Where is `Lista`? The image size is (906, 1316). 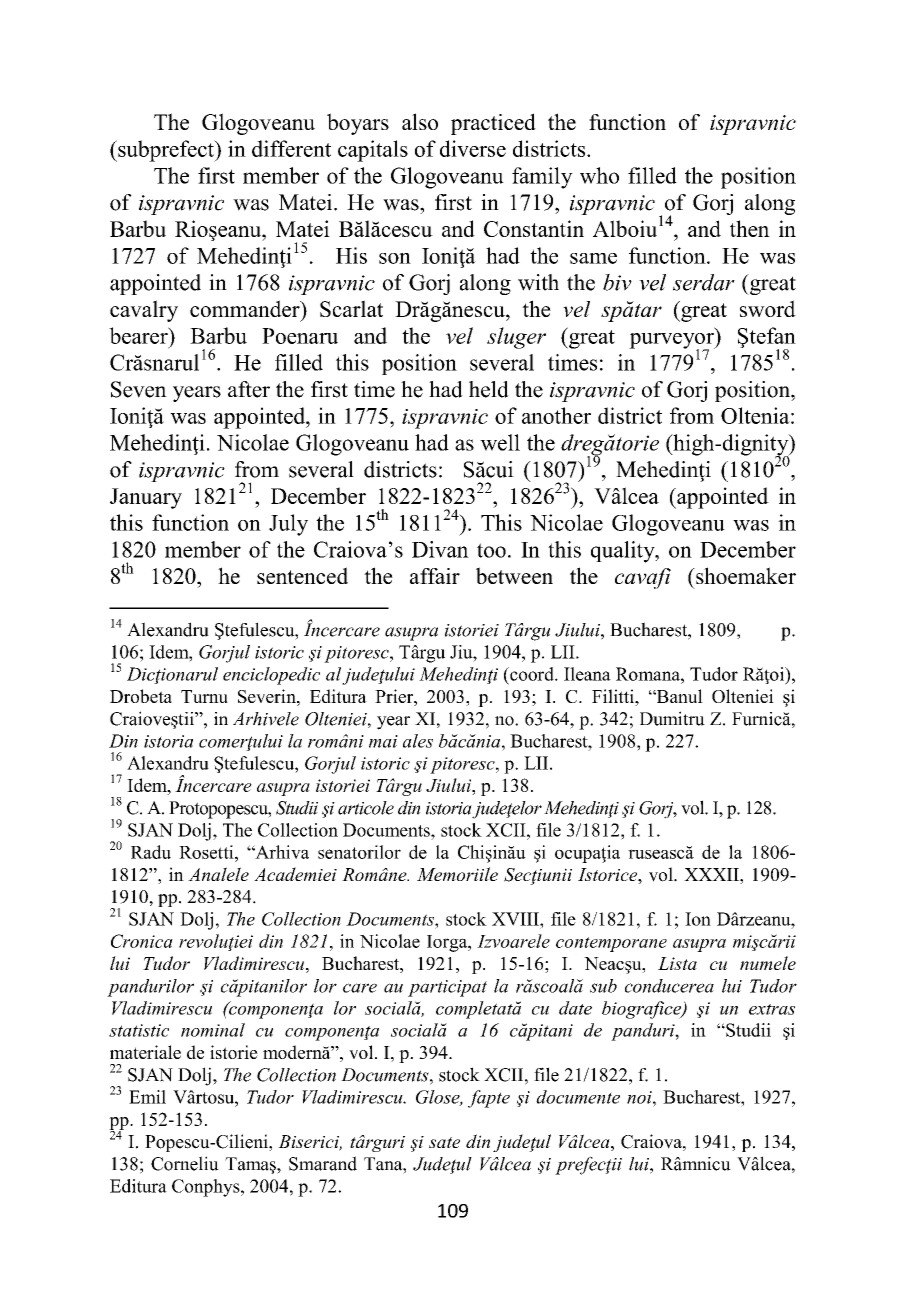
Lista is located at coordinates (677, 963).
